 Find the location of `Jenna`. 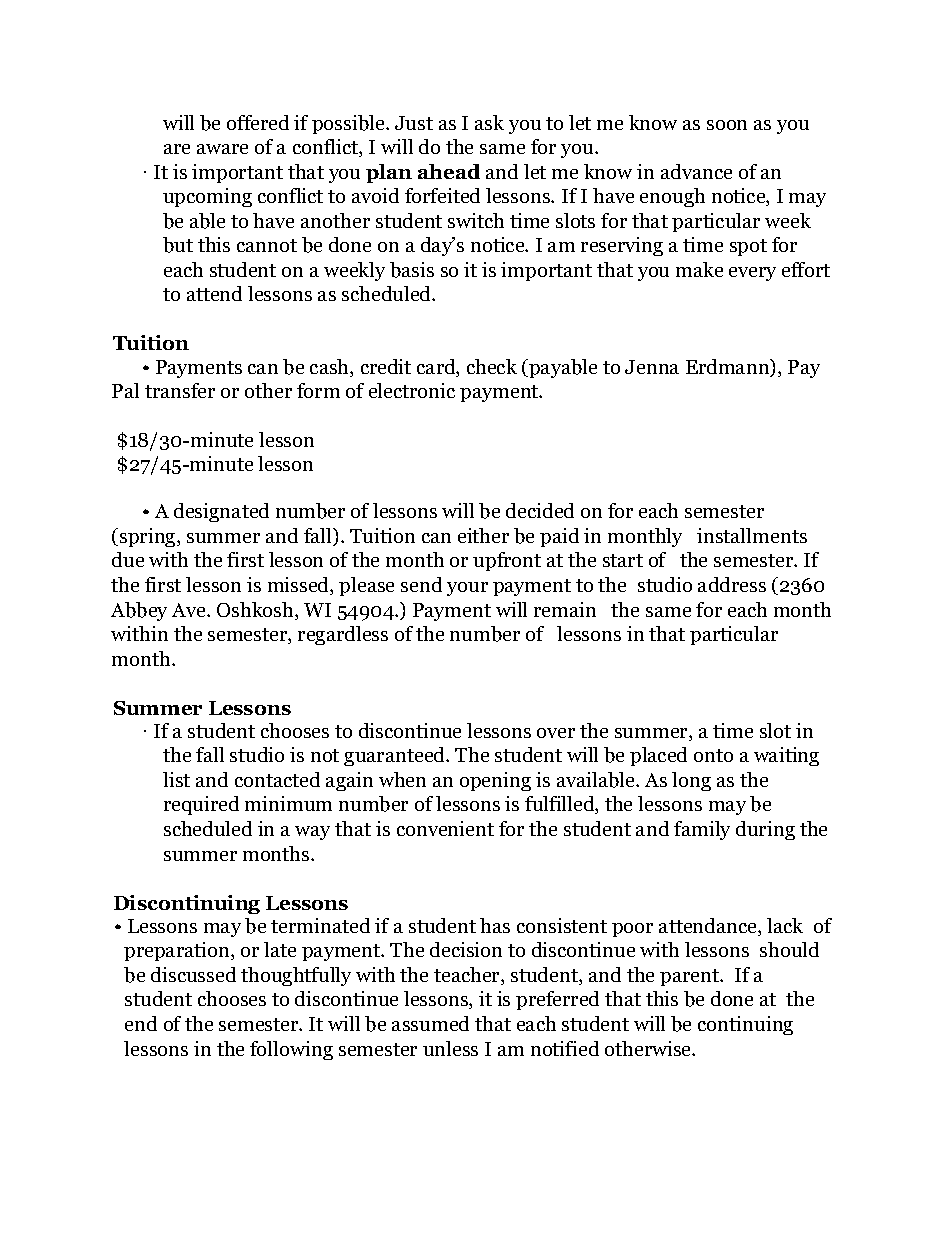

Jenna is located at coordinates (652, 367).
